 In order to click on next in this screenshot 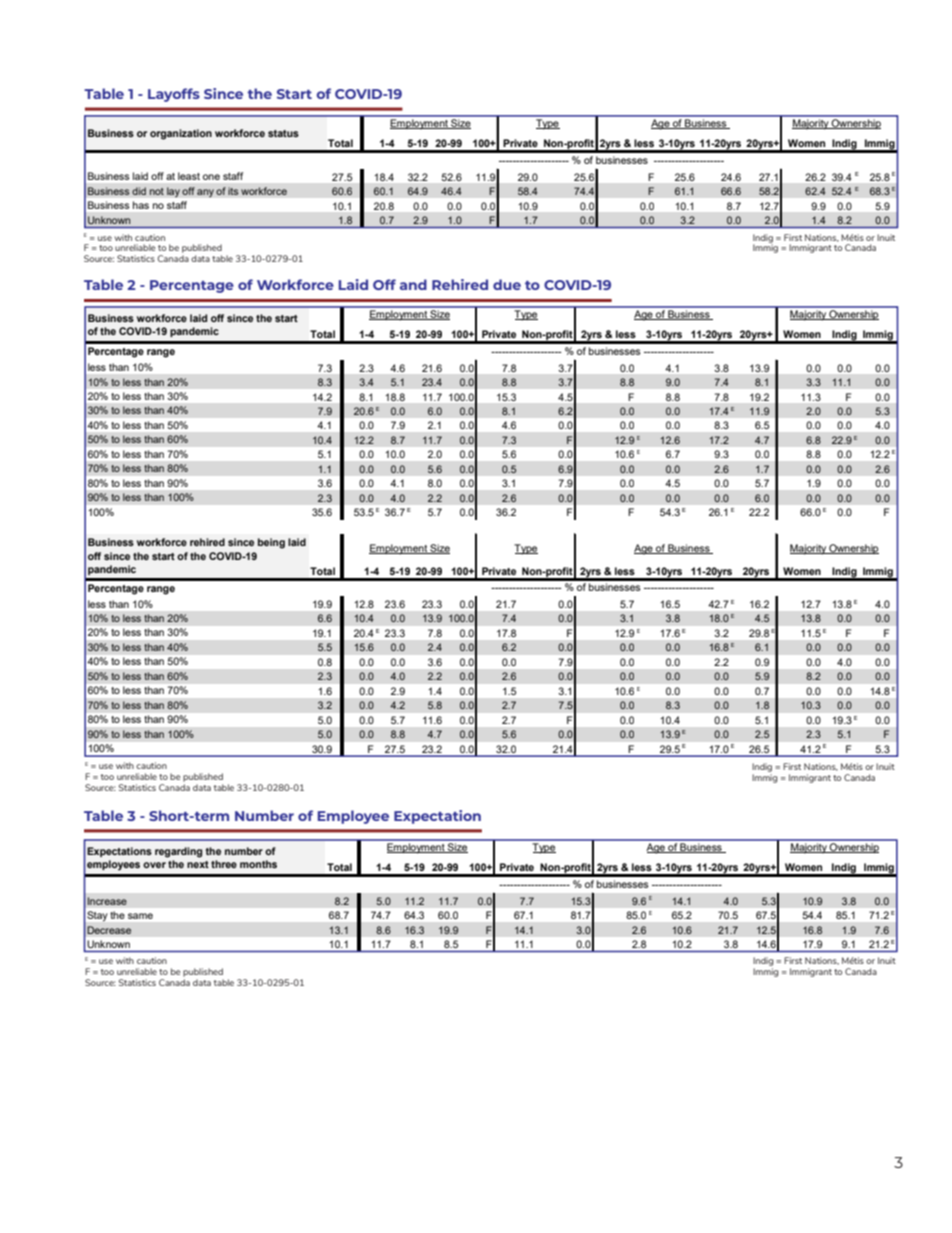, I will do `click(198, 864)`.
